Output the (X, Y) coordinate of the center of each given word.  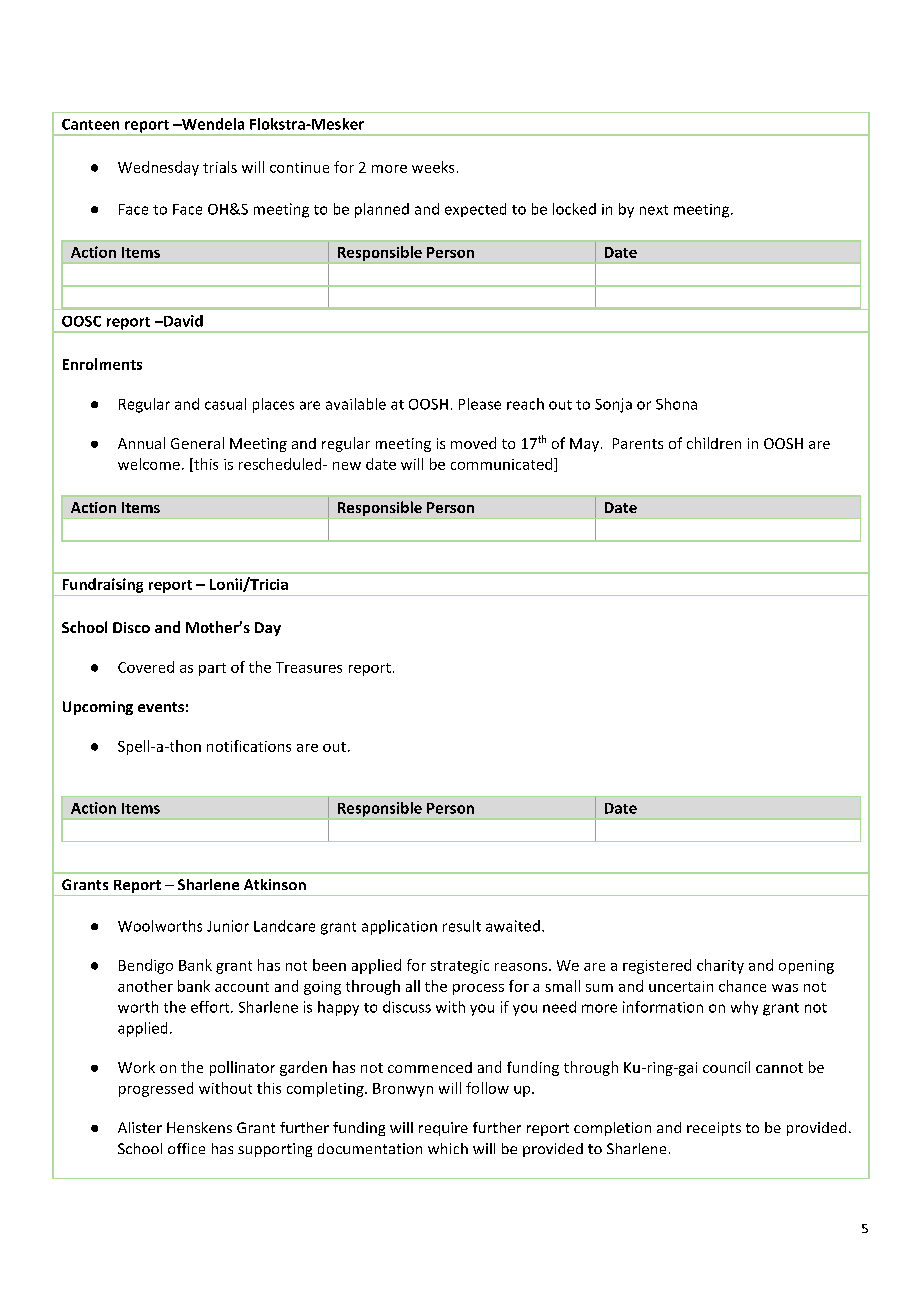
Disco (131, 627)
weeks (433, 167)
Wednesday (158, 168)
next (654, 210)
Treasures (309, 667)
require (443, 1129)
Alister (140, 1127)
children (714, 443)
